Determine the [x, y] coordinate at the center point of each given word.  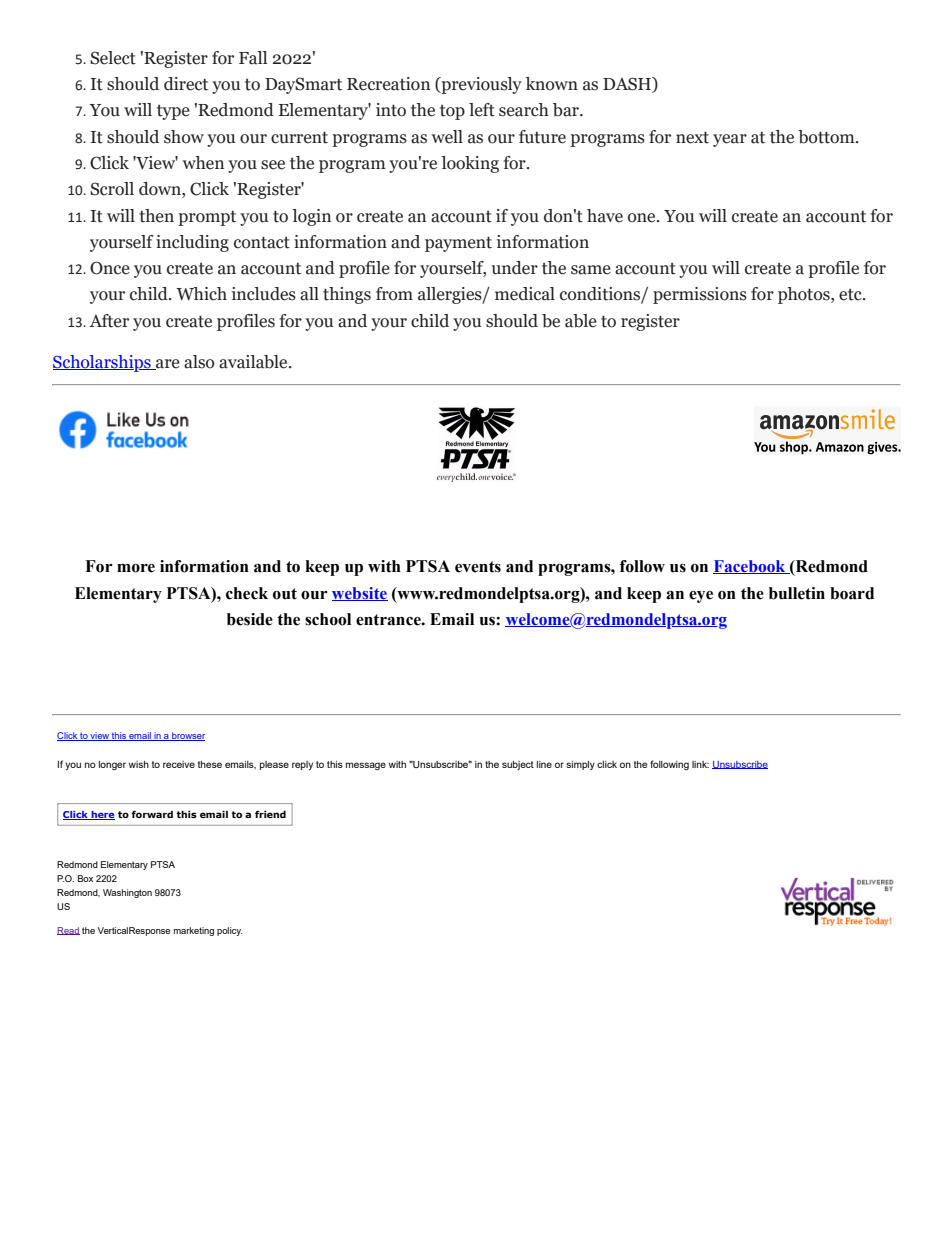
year [730, 140]
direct [186, 84]
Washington [127, 893]
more [136, 568]
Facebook [750, 567]
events [478, 567]
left [482, 110]
